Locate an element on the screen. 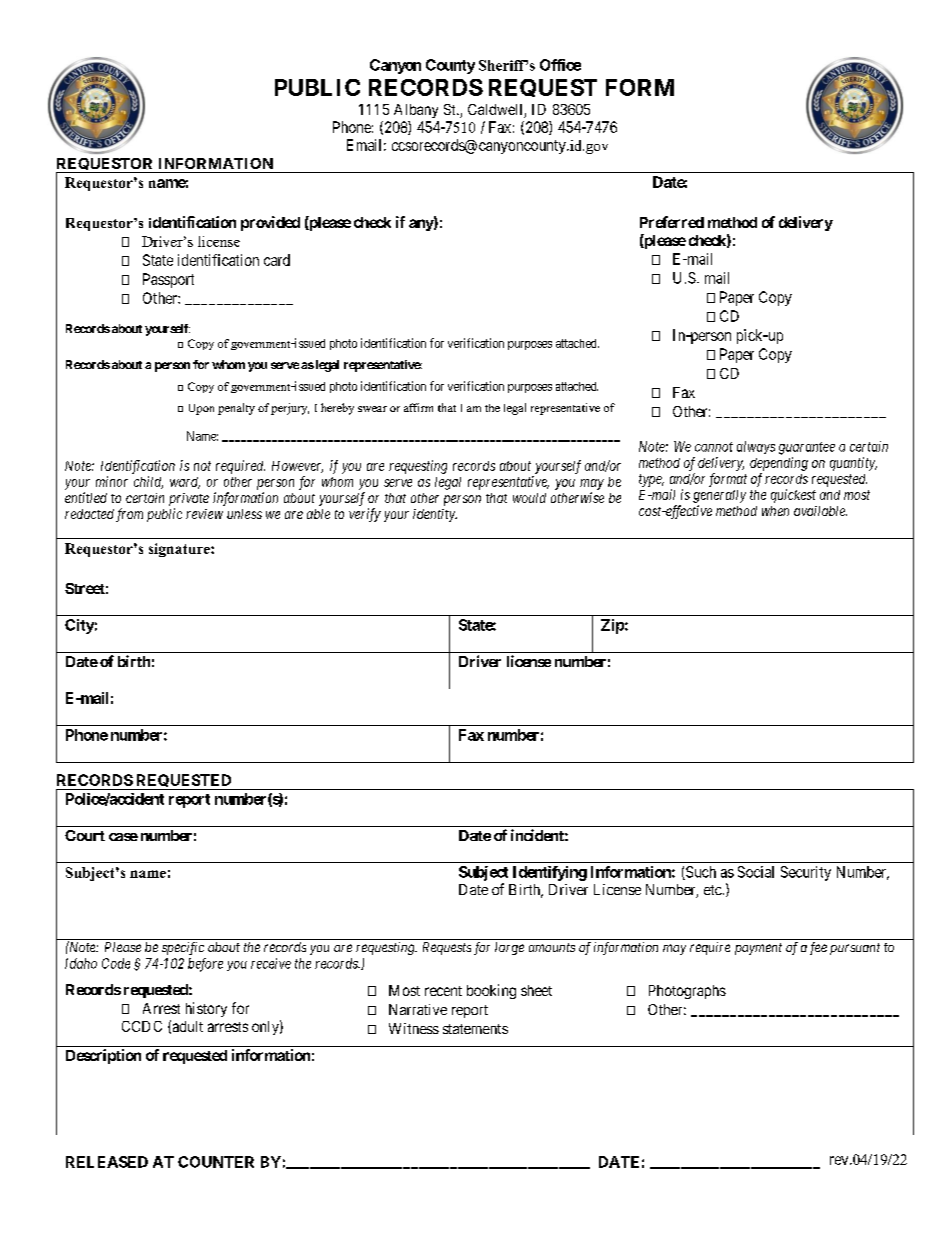 The image size is (952, 1233). provided is located at coordinates (270, 223).
